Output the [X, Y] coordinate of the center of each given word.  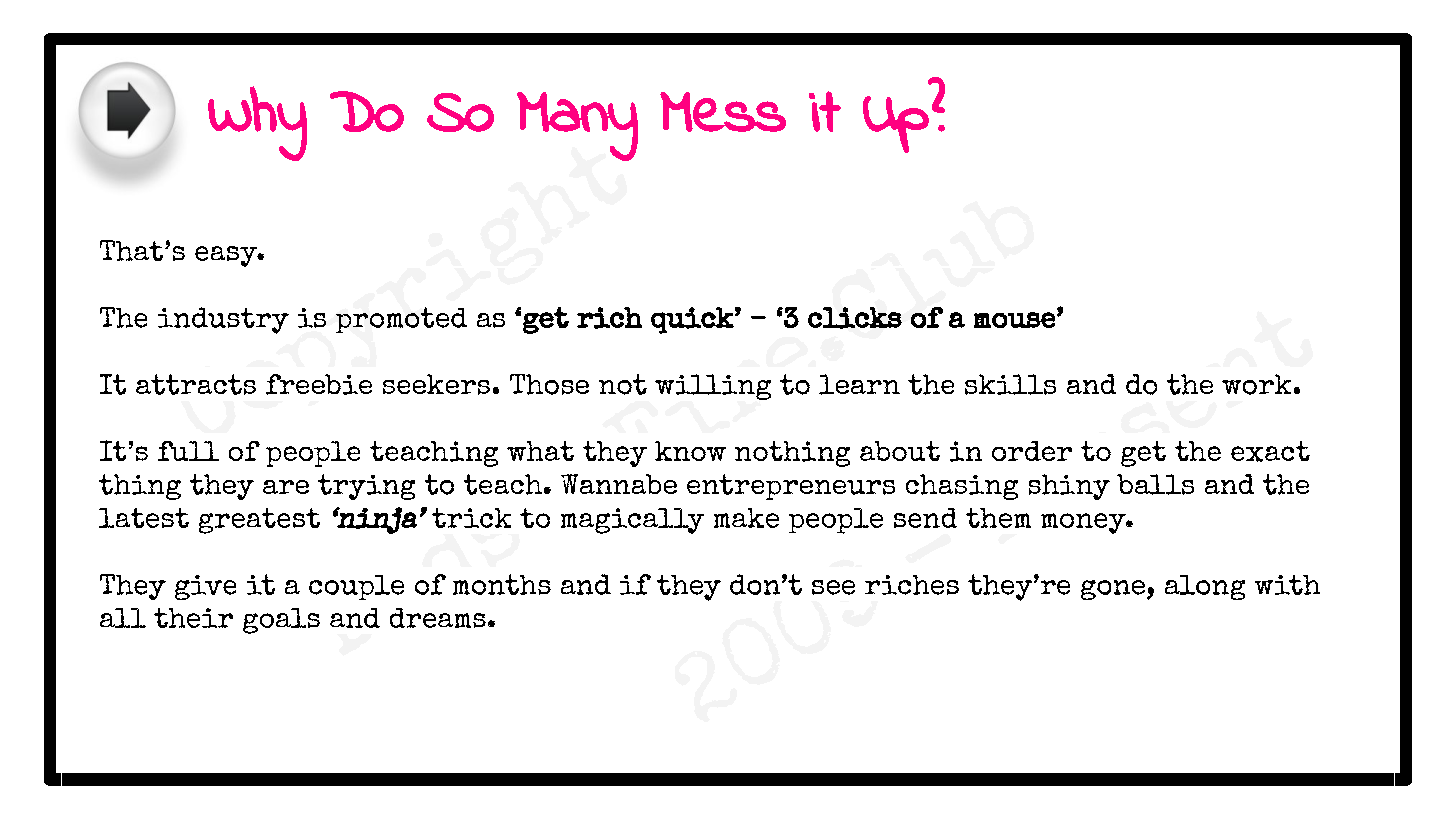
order [1032, 451]
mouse [1014, 320]
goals [281, 621]
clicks [855, 318]
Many [577, 126]
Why [257, 123]
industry [223, 320]
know [690, 451]
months [502, 584]
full [188, 451]
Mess [723, 112]
